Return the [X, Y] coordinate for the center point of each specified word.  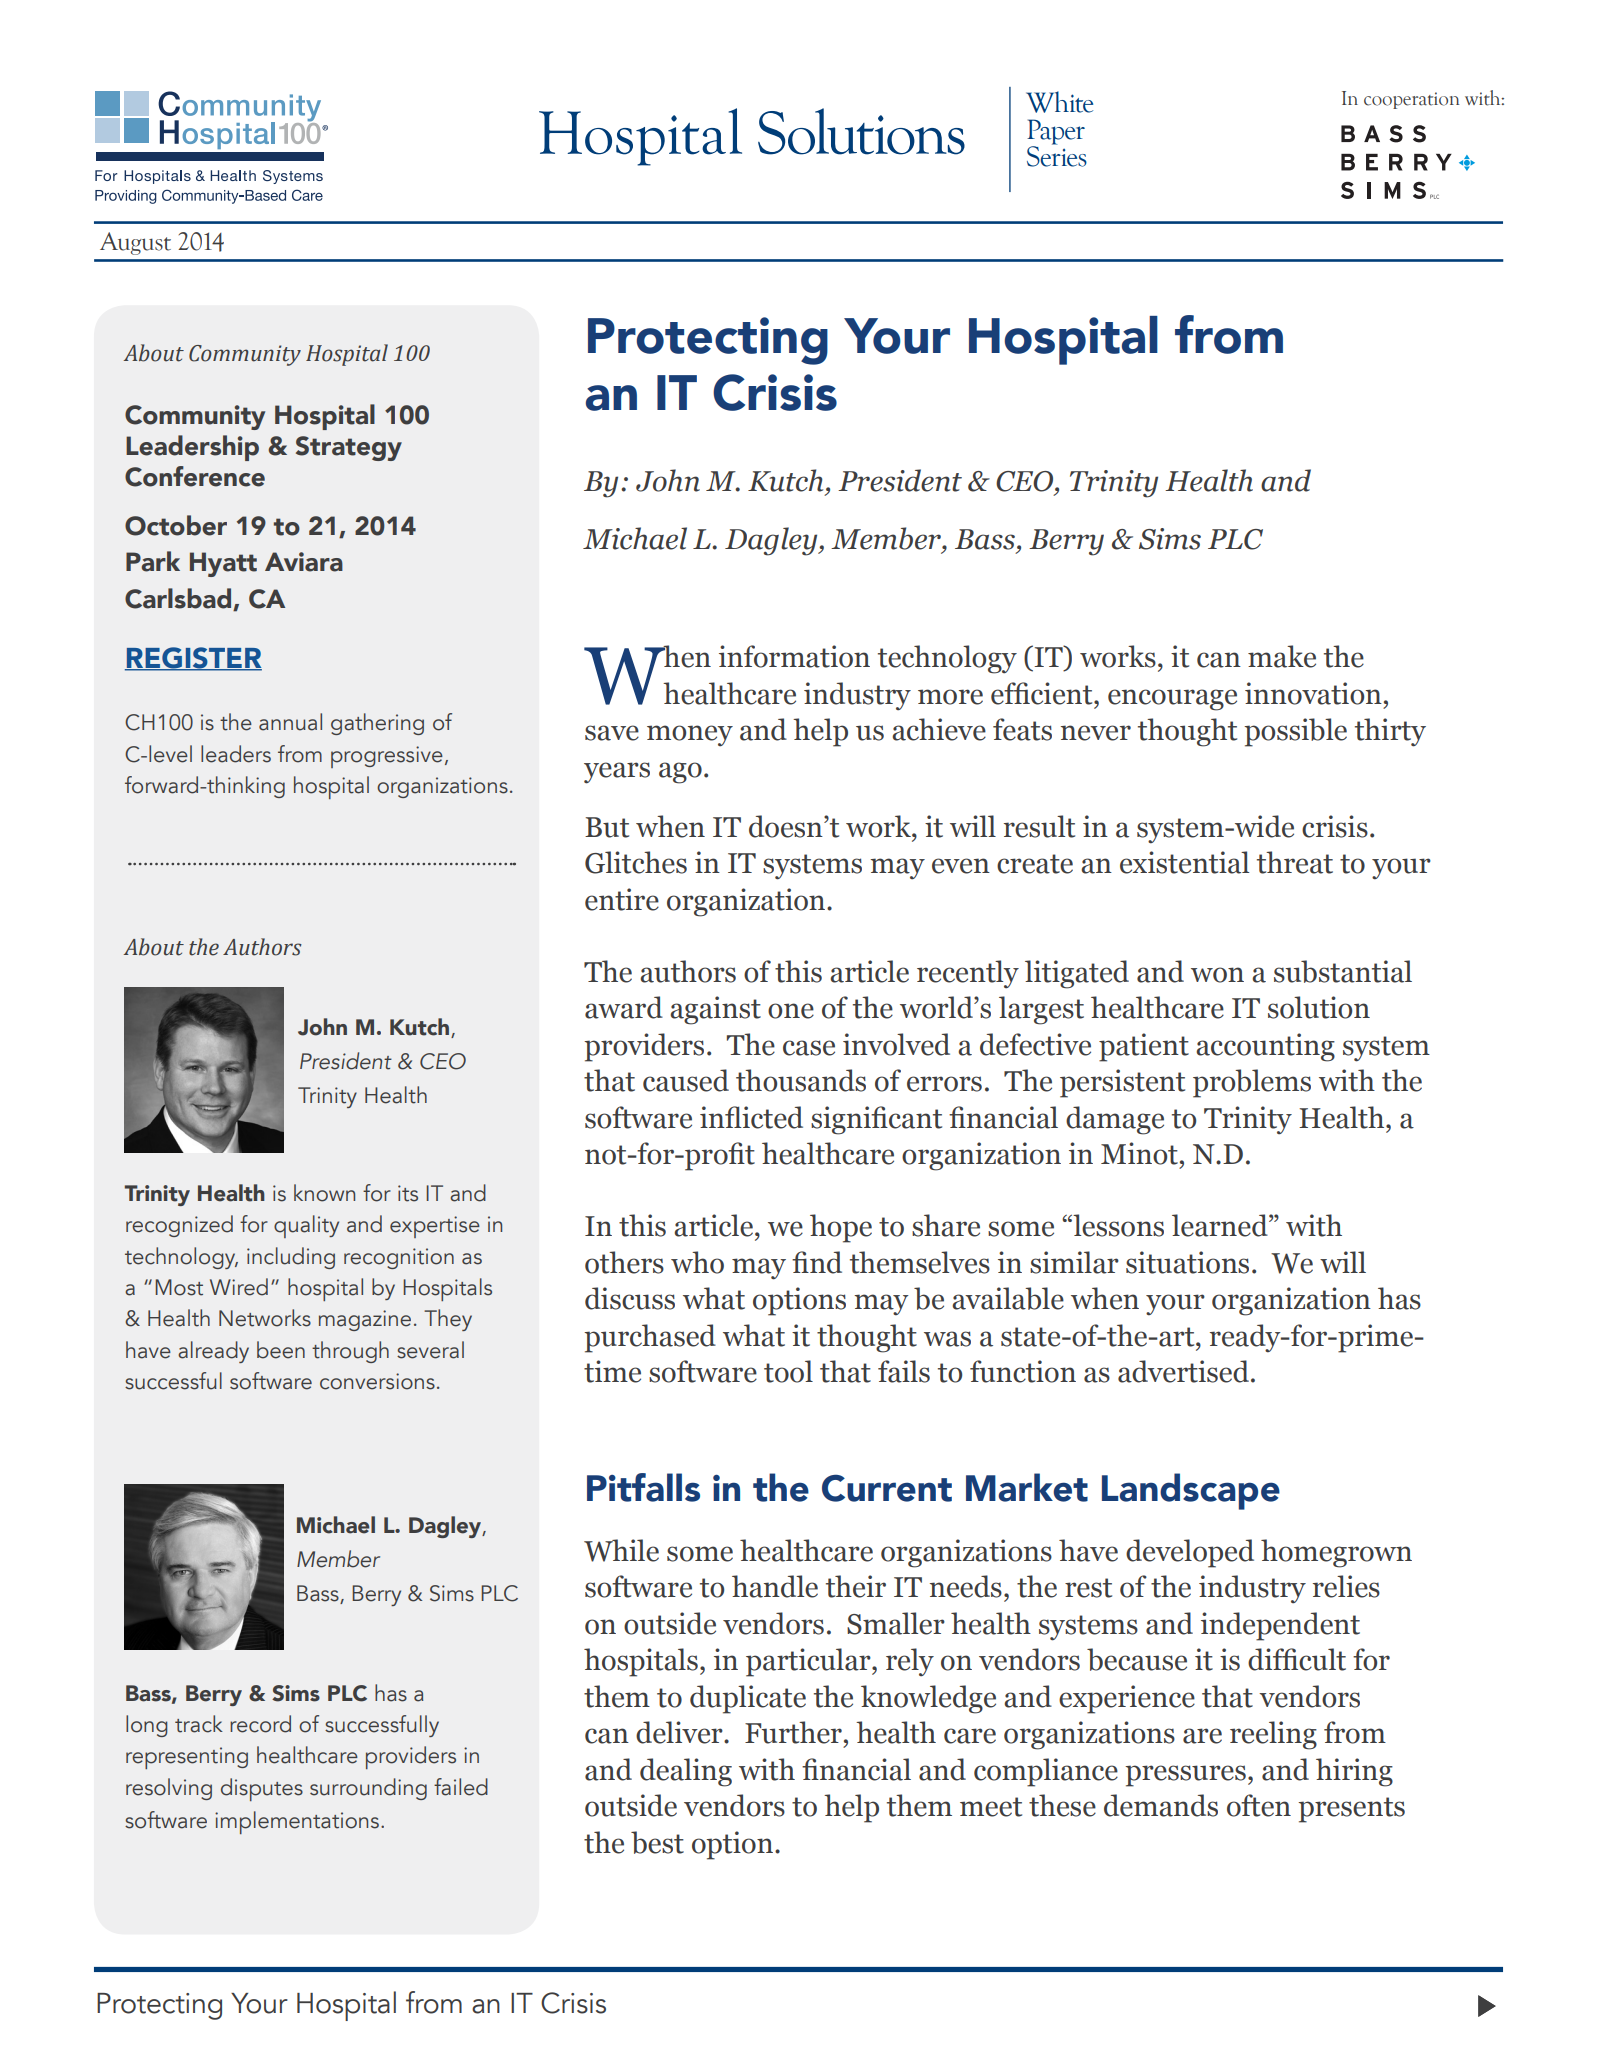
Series [1057, 155]
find [817, 1262]
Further [793, 1732]
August [135, 243]
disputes [262, 1789]
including [291, 1258]
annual [290, 722]
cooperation [1412, 100]
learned [1221, 1225]
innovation [1313, 693]
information [794, 656]
